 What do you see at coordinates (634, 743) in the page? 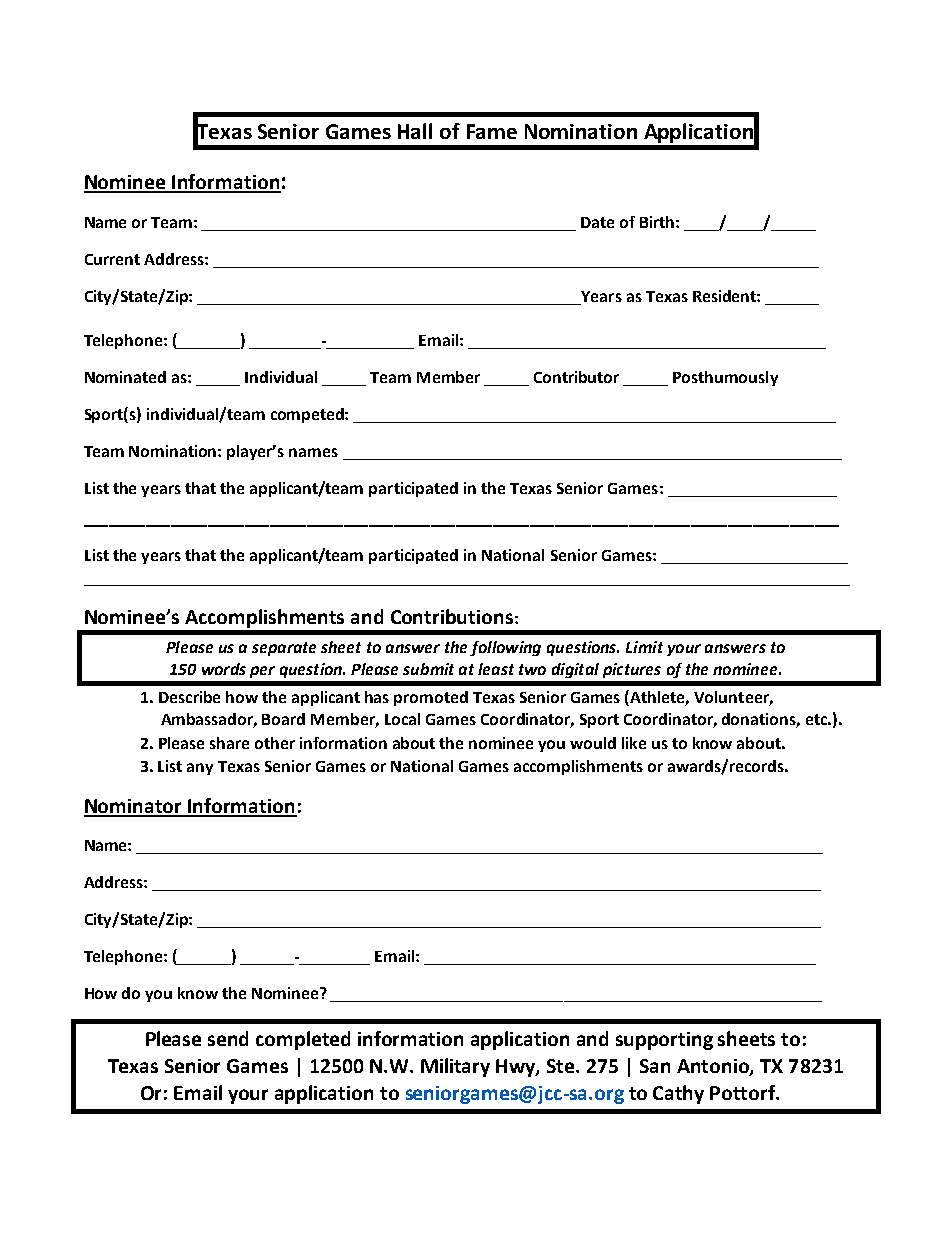
I see `like` at bounding box center [634, 743].
